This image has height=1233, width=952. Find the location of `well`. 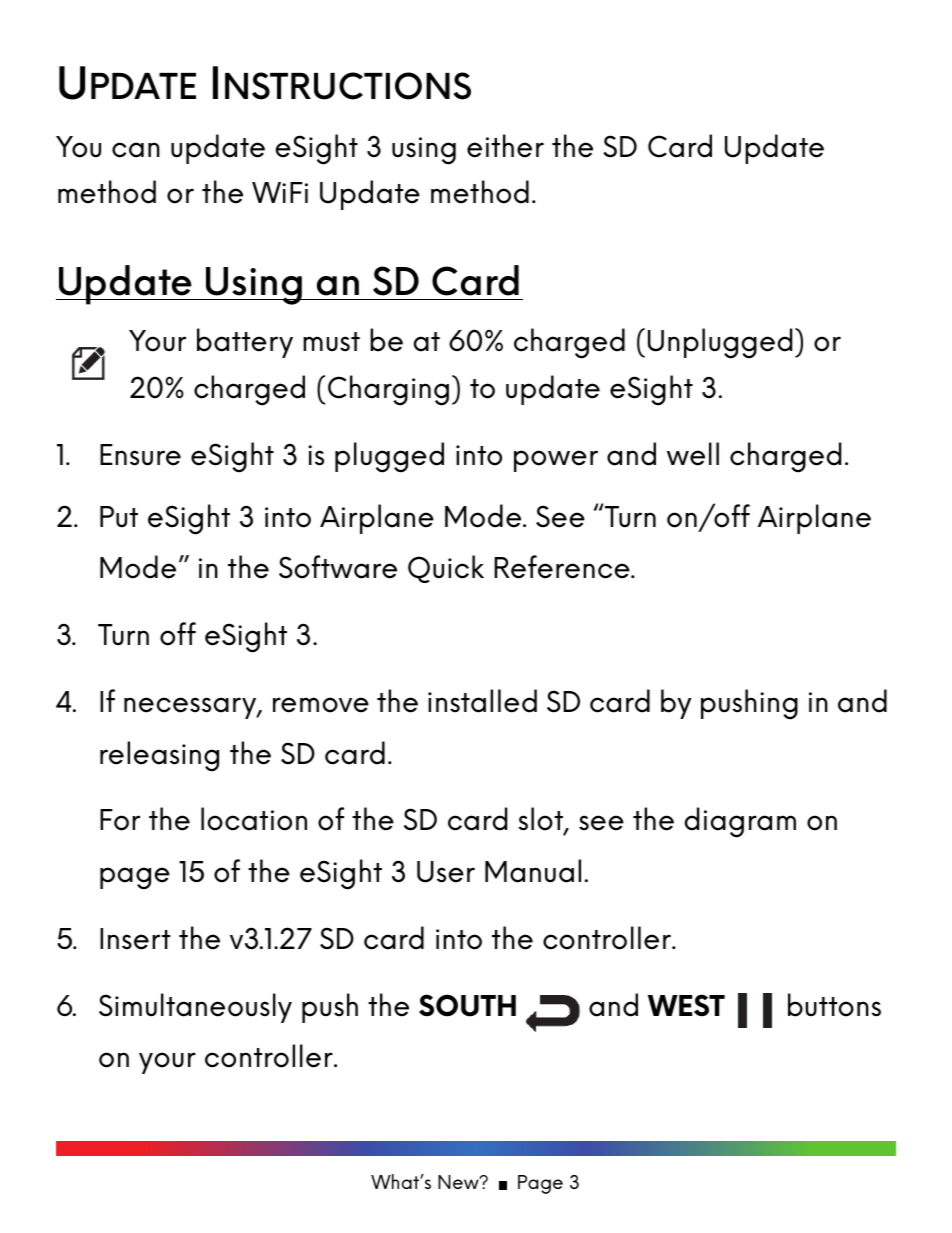

well is located at coordinates (693, 454).
